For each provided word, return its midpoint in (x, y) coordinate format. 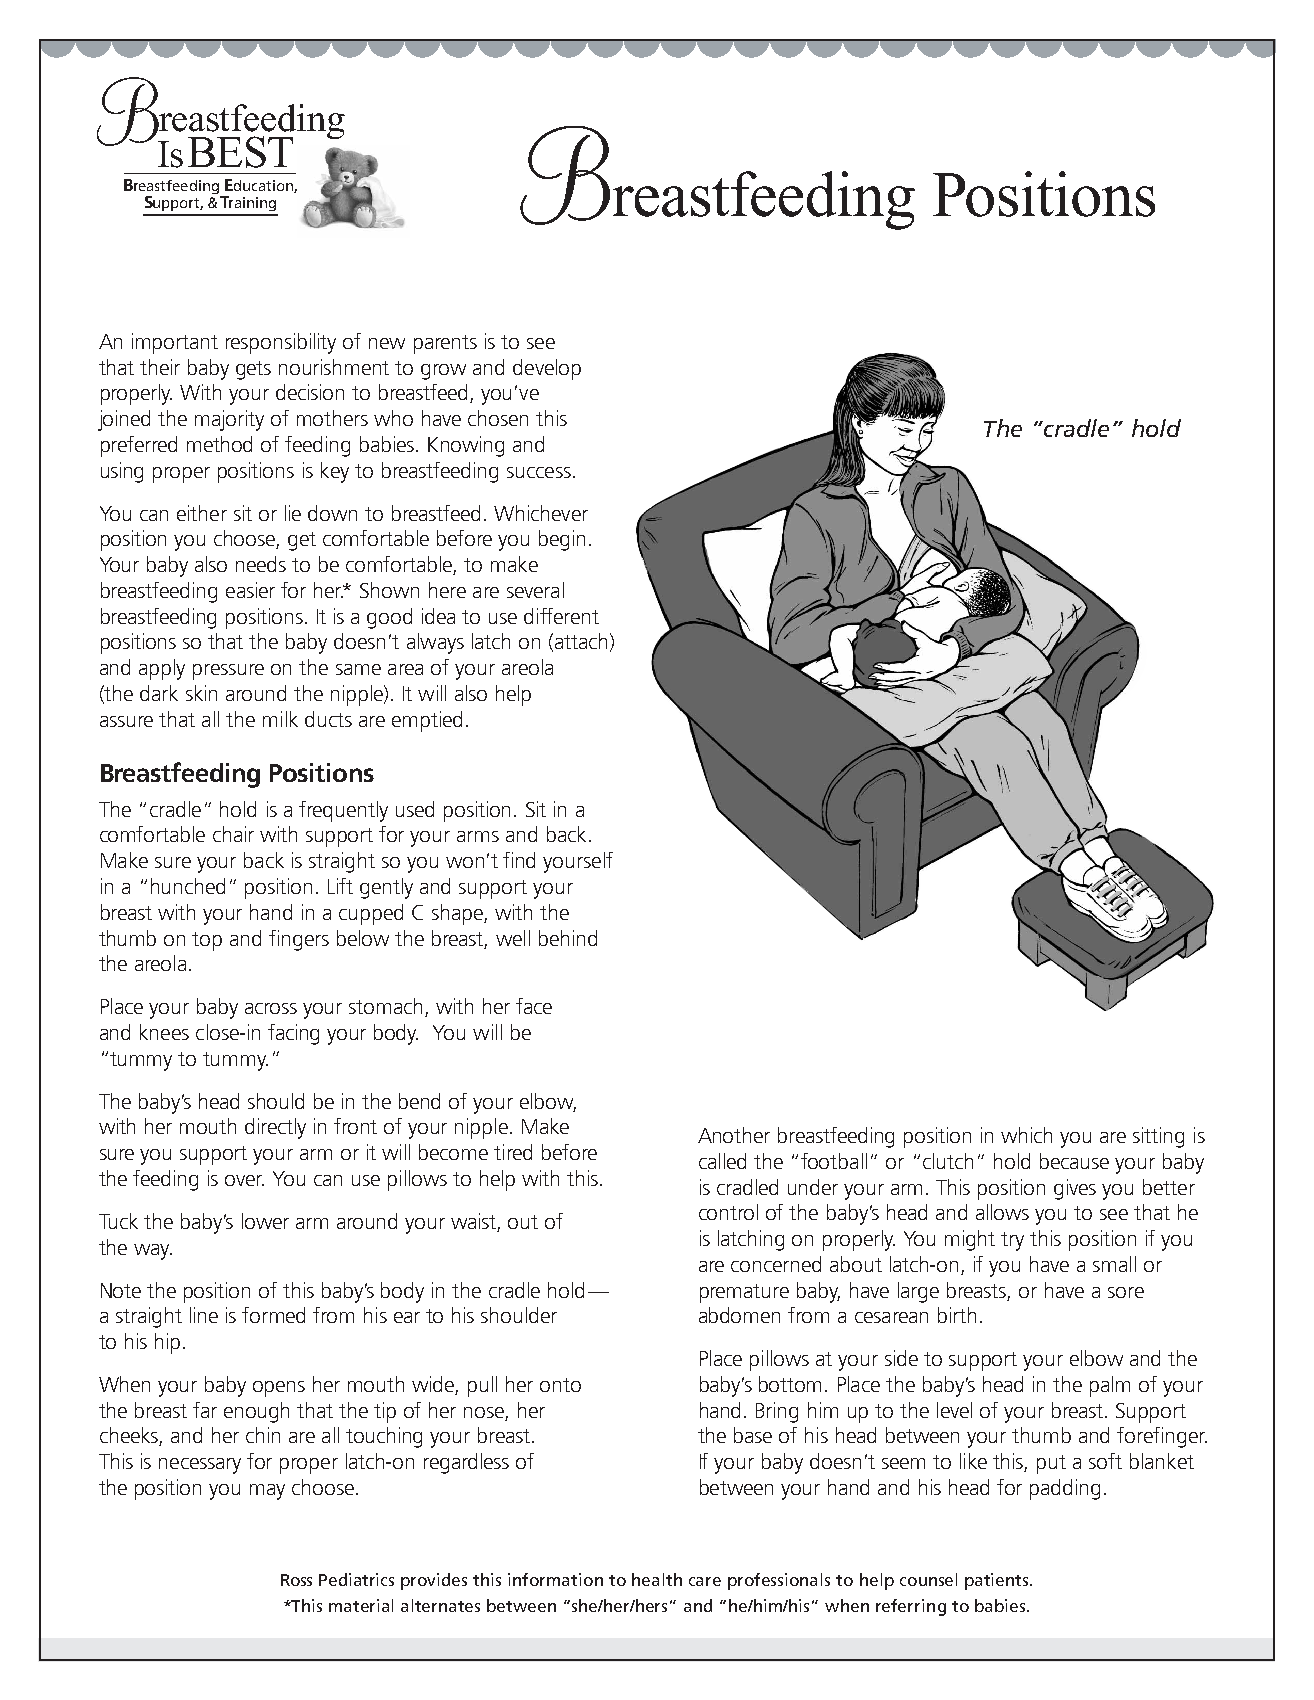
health (657, 1579)
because (1074, 1161)
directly (275, 1128)
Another (734, 1135)
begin (562, 540)
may (267, 1492)
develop (547, 369)
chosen (498, 418)
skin (201, 693)
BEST (240, 152)
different (561, 616)
